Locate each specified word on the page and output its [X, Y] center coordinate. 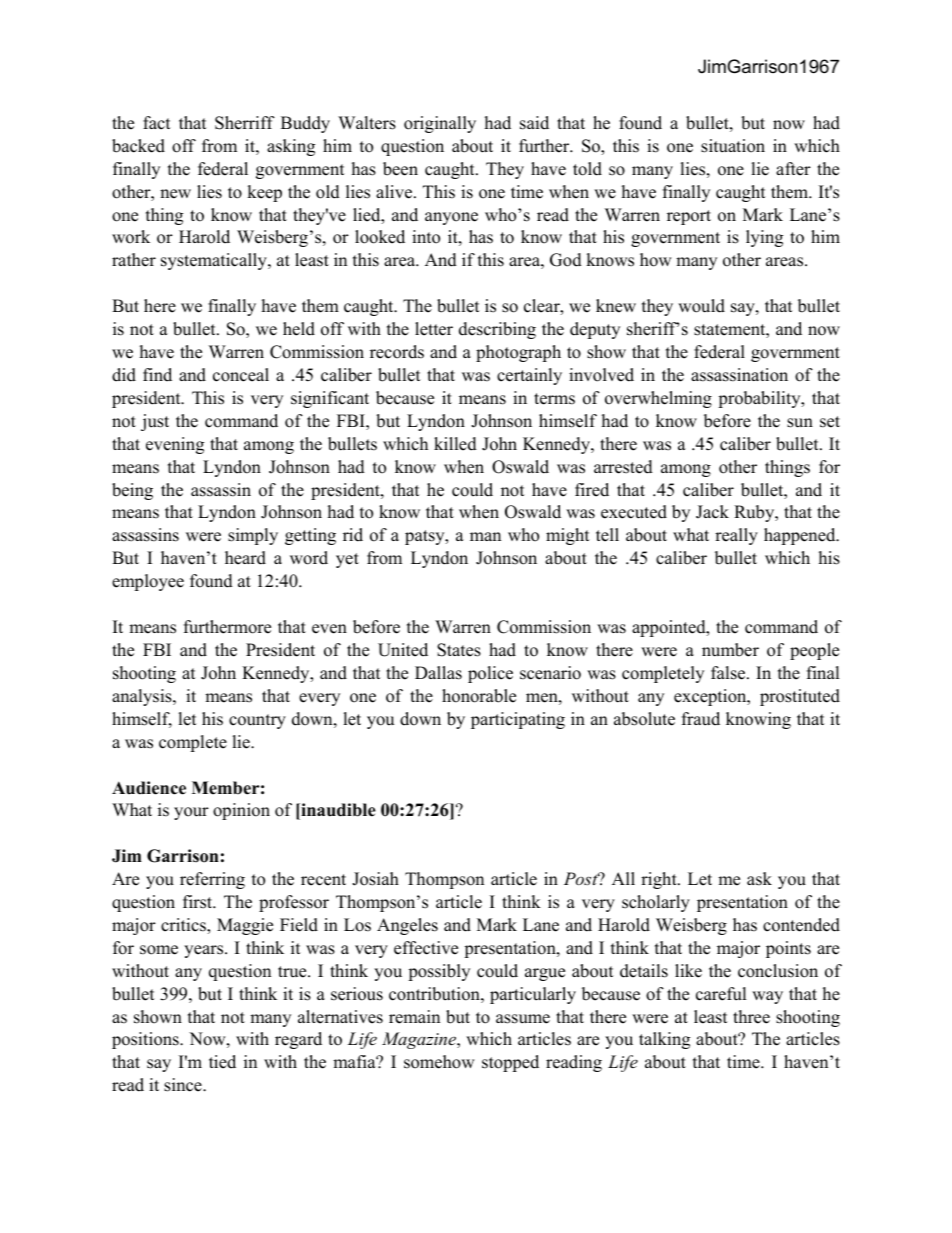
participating [518, 720]
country [257, 721]
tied [222, 1062]
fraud [701, 719]
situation [733, 146]
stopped [510, 1063]
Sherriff [245, 123]
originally [440, 124]
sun [800, 423]
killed [455, 444]
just [155, 422]
